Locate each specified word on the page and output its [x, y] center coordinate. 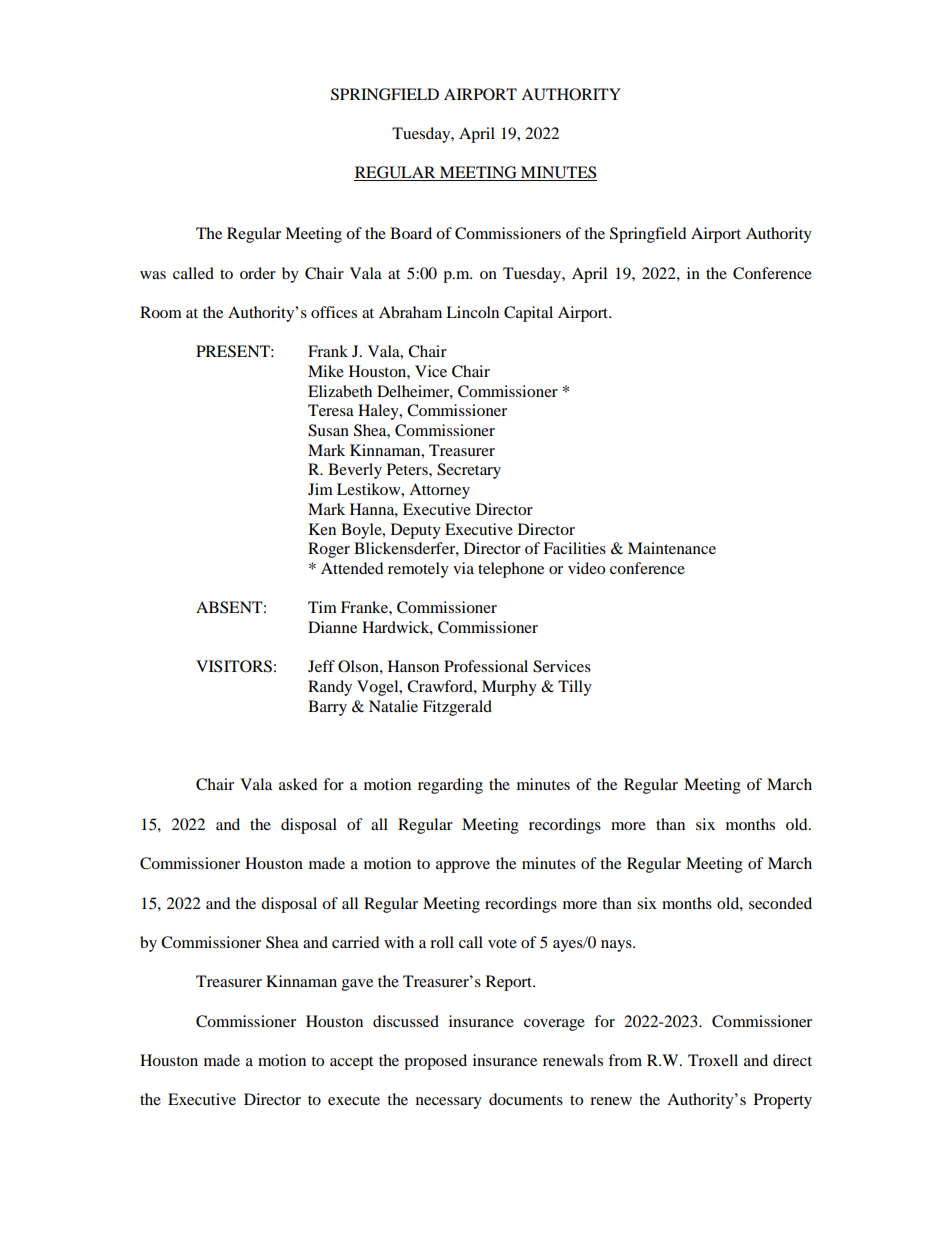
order [258, 273]
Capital [528, 314]
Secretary [469, 471]
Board [411, 233]
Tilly [575, 688]
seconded [780, 903]
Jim [320, 489]
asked [298, 784]
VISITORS [234, 666]
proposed [435, 1062]
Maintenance [672, 548]
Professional [486, 666]
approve [463, 867]
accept [351, 1063]
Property [783, 1101]
